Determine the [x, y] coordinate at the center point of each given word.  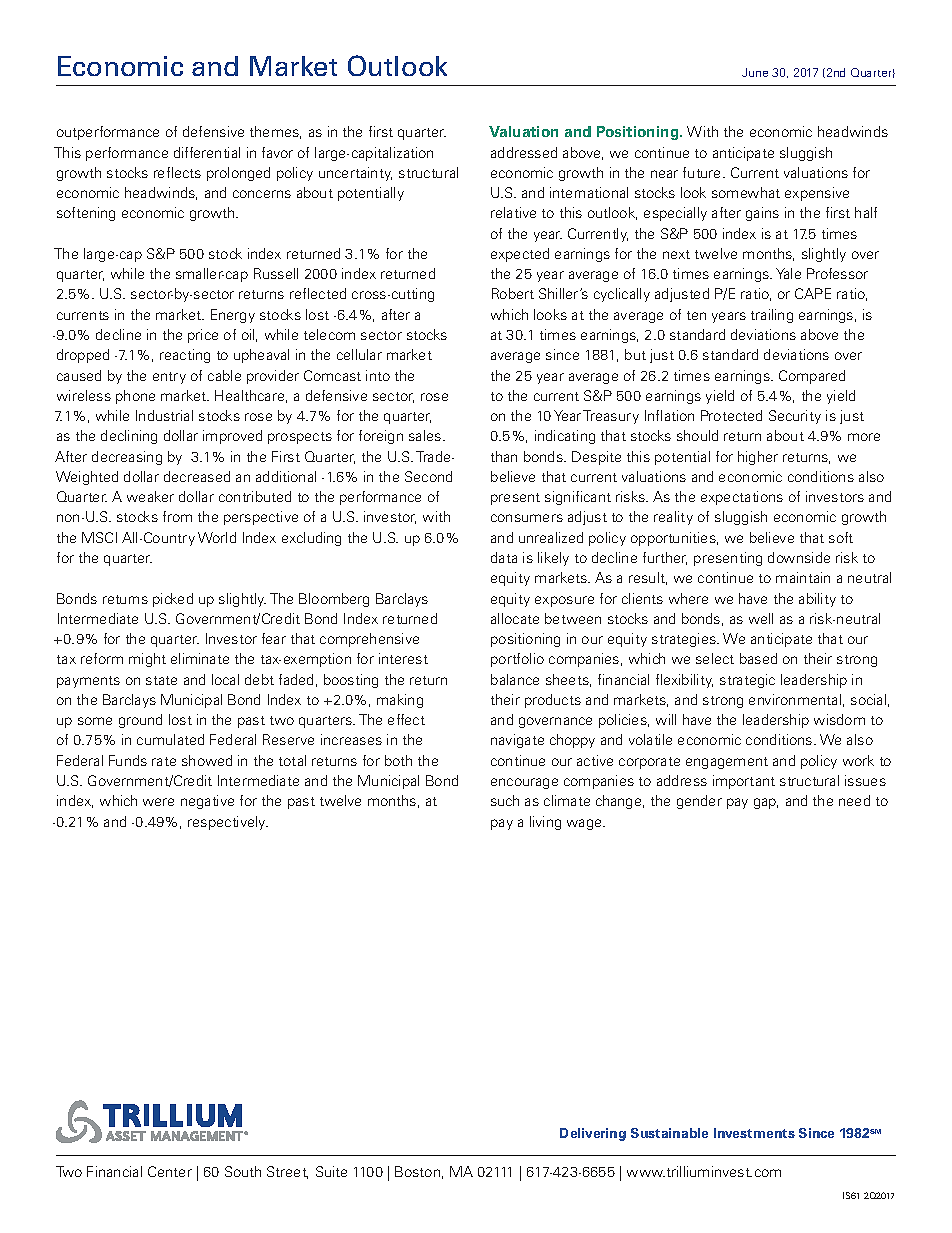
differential [207, 152]
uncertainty [355, 174]
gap [766, 803]
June [755, 72]
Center [170, 1171]
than [504, 456]
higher [758, 458]
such [505, 800]
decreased [197, 476]
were [158, 802]
